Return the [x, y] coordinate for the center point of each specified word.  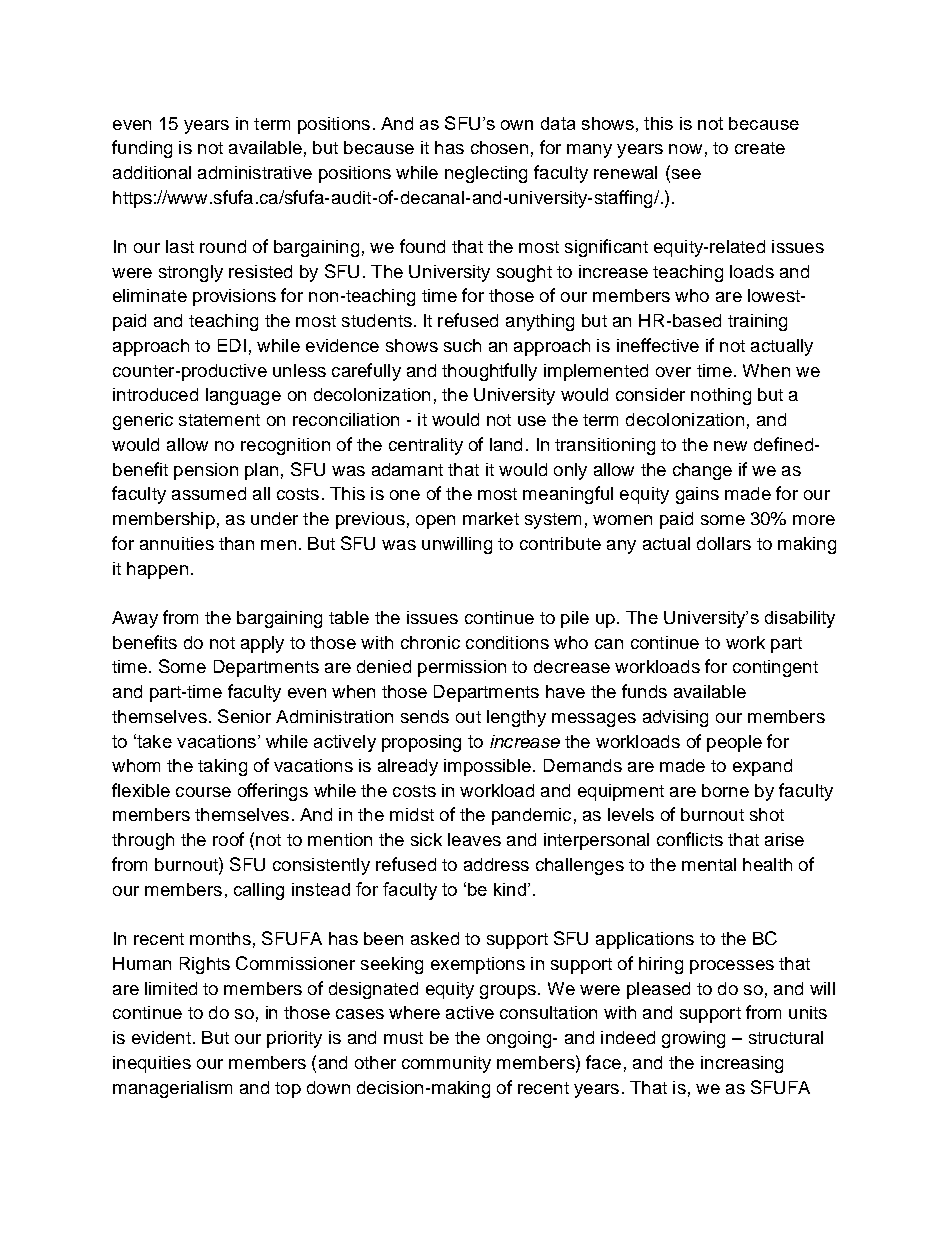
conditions [507, 642]
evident [161, 1037]
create [760, 148]
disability [800, 619]
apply [262, 644]
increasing [742, 1064]
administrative [255, 172]
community [446, 1064]
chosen [499, 147]
